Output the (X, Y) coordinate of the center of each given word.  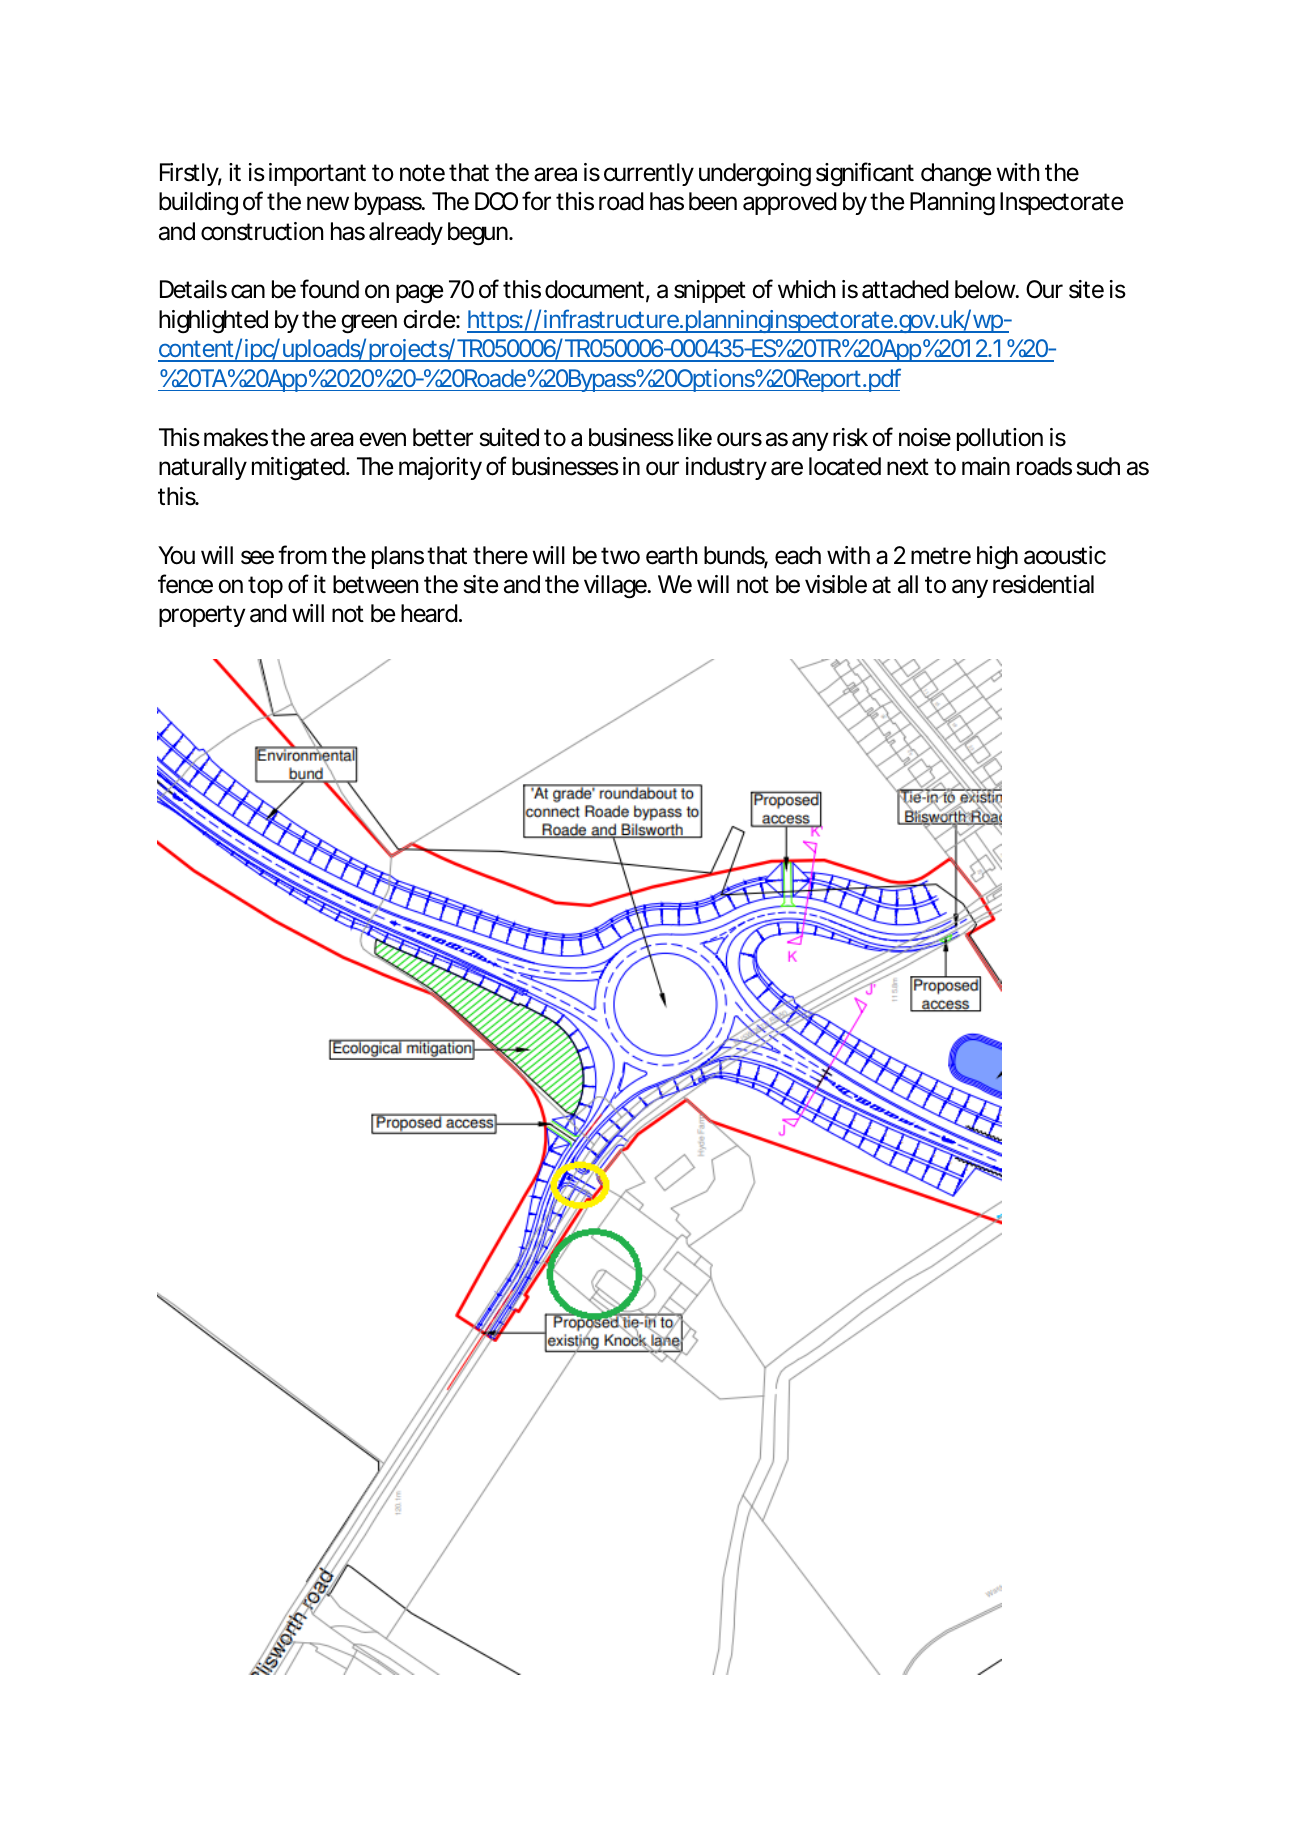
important (317, 174)
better (443, 437)
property (202, 616)
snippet (710, 291)
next (908, 467)
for (536, 200)
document (594, 289)
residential (1043, 584)
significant (865, 174)
